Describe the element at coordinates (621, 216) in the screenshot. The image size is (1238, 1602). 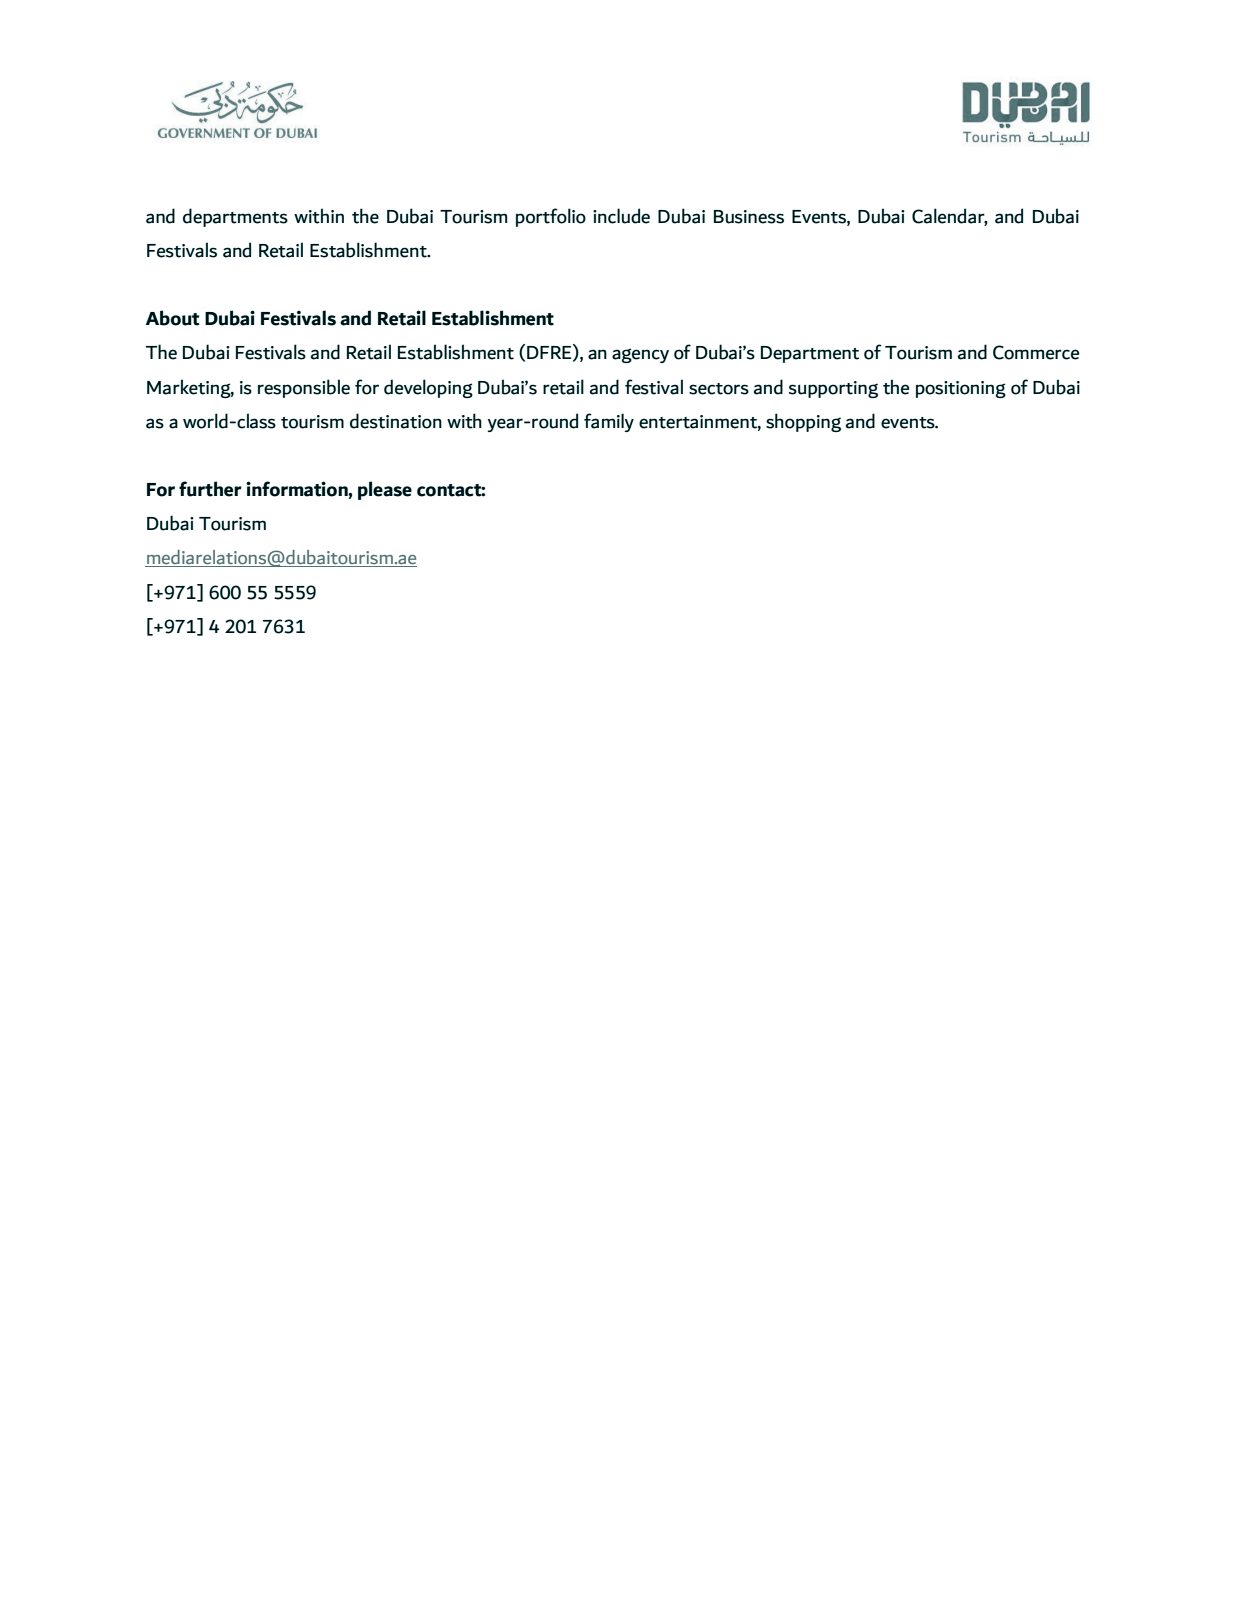
I see `include` at that location.
